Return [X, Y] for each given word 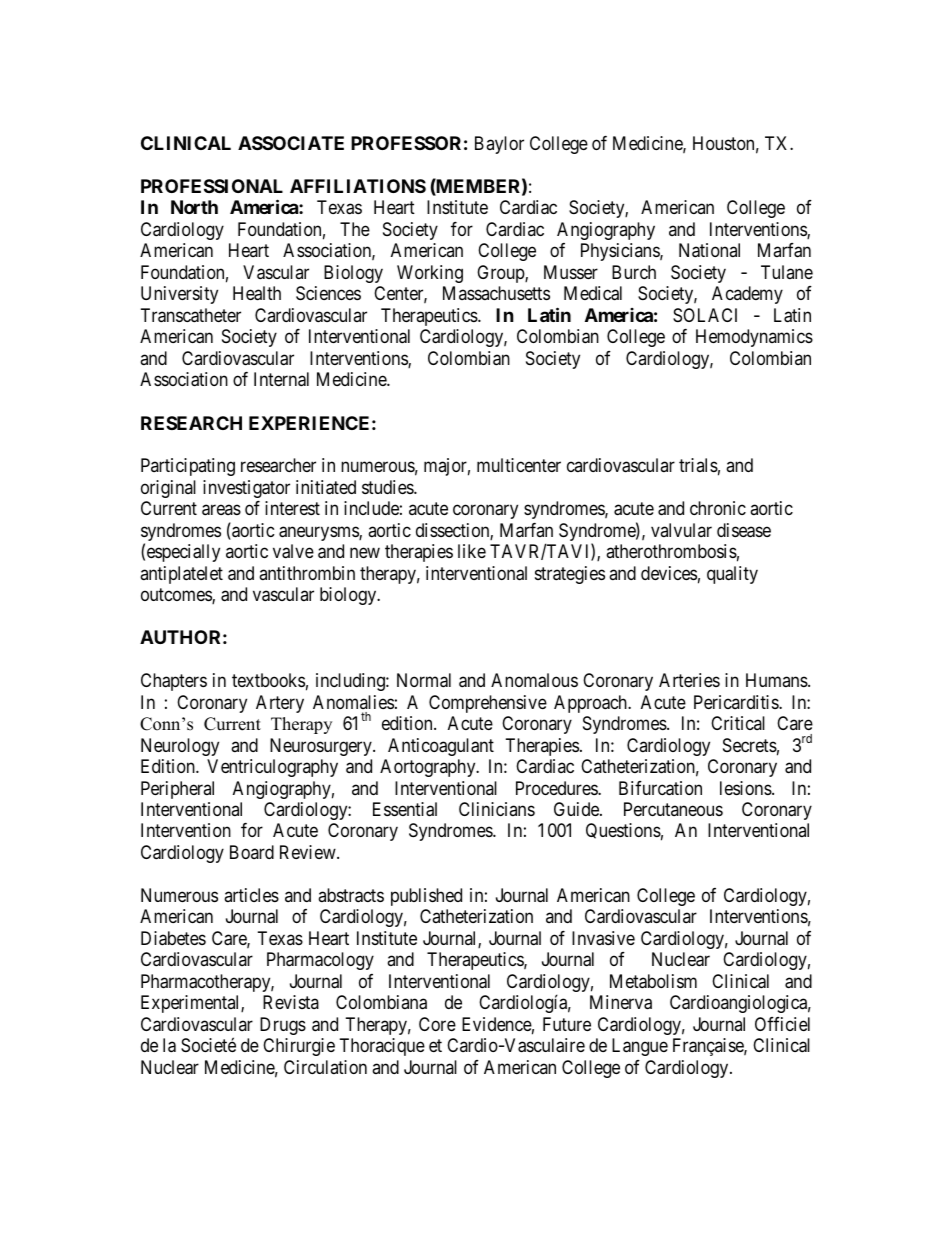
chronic [718, 508]
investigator [246, 489]
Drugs [283, 1026]
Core [437, 1024]
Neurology [180, 747]
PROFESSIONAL [212, 186]
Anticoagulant [441, 747]
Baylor [499, 145]
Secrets [750, 745]
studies [388, 487]
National [709, 250]
